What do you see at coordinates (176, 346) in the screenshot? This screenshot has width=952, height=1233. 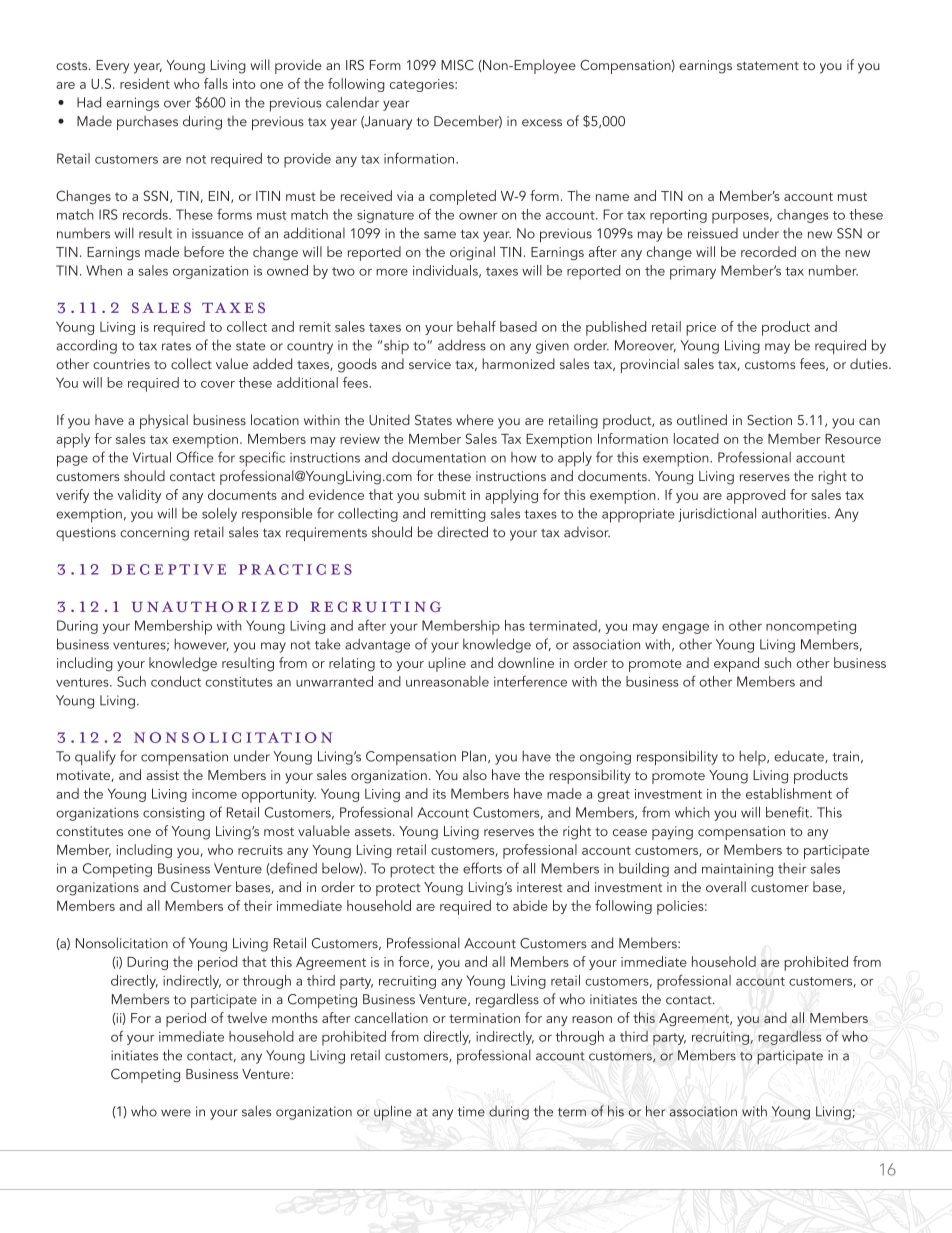 I see `rates` at bounding box center [176, 346].
